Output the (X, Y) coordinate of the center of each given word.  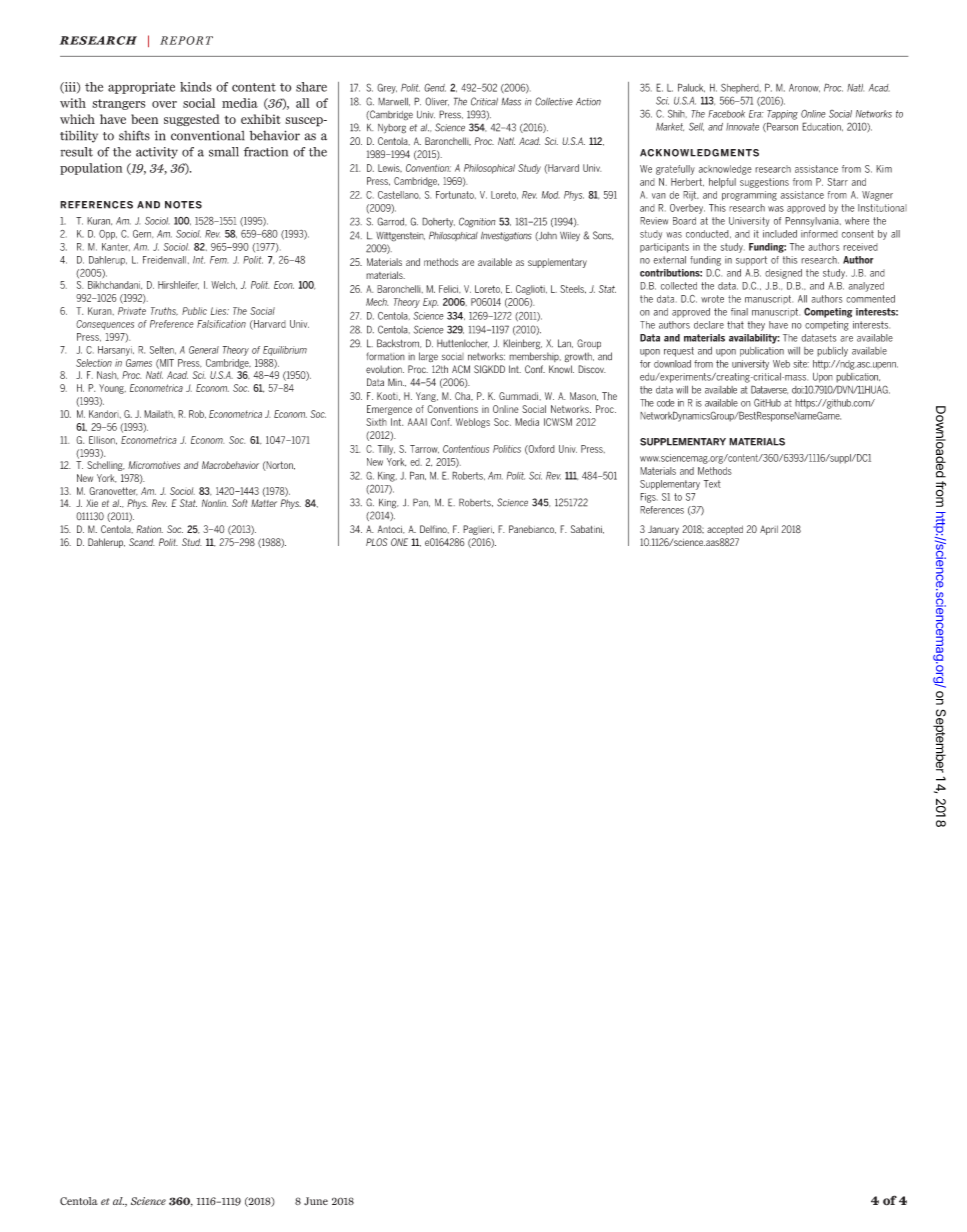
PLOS (377, 542)
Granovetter (113, 491)
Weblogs (473, 423)
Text (712, 484)
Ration (149, 529)
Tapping (782, 115)
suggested (192, 120)
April (769, 530)
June (316, 1201)
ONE (399, 542)
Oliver (437, 101)
